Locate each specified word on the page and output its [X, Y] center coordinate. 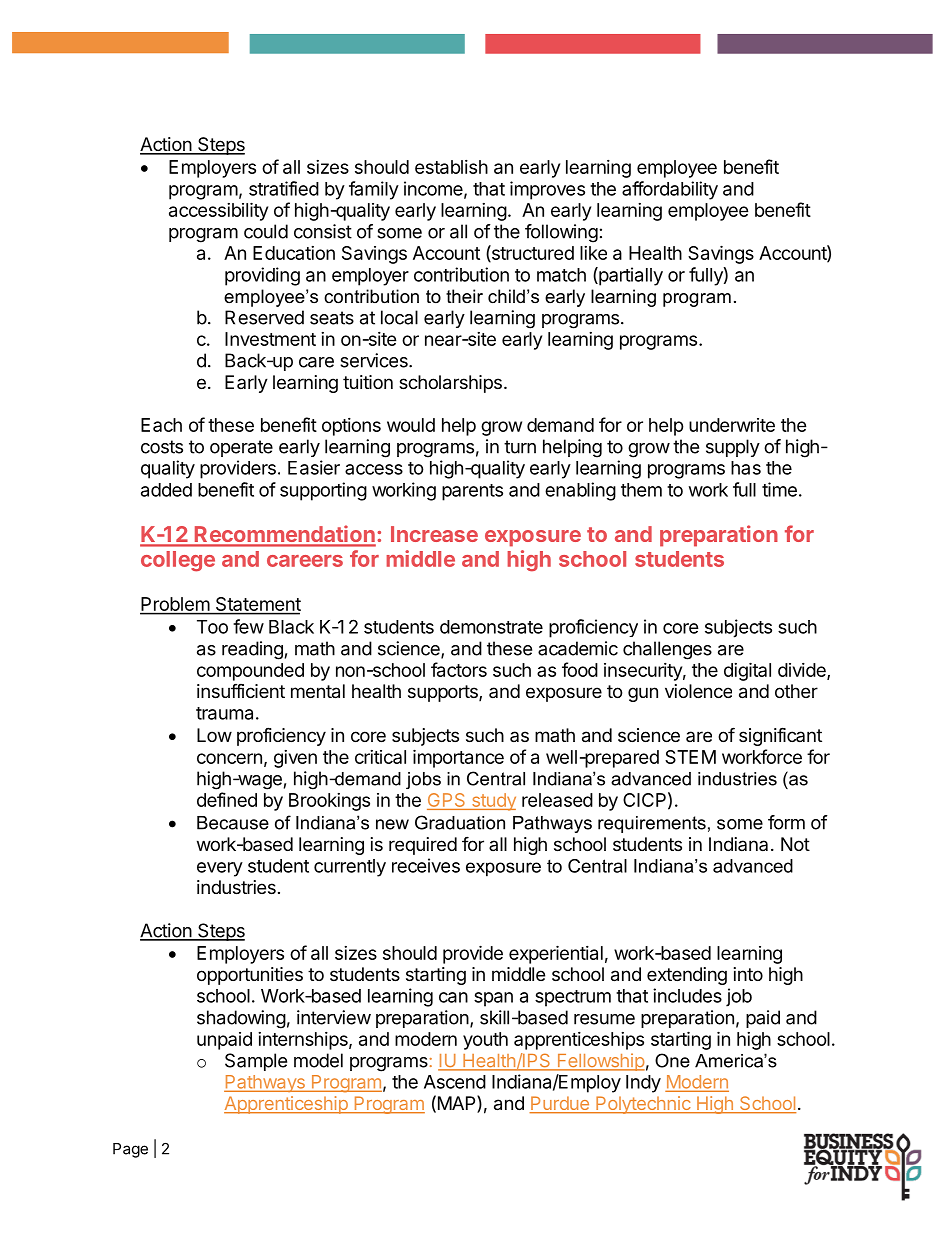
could [266, 231]
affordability [670, 190]
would [411, 425]
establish [451, 167]
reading [252, 650]
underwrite [732, 425]
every [220, 869]
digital [747, 671]
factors [459, 669]
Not [795, 844]
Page [130, 1150]
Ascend [455, 1082]
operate [241, 448]
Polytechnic [643, 1105]
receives [426, 865]
